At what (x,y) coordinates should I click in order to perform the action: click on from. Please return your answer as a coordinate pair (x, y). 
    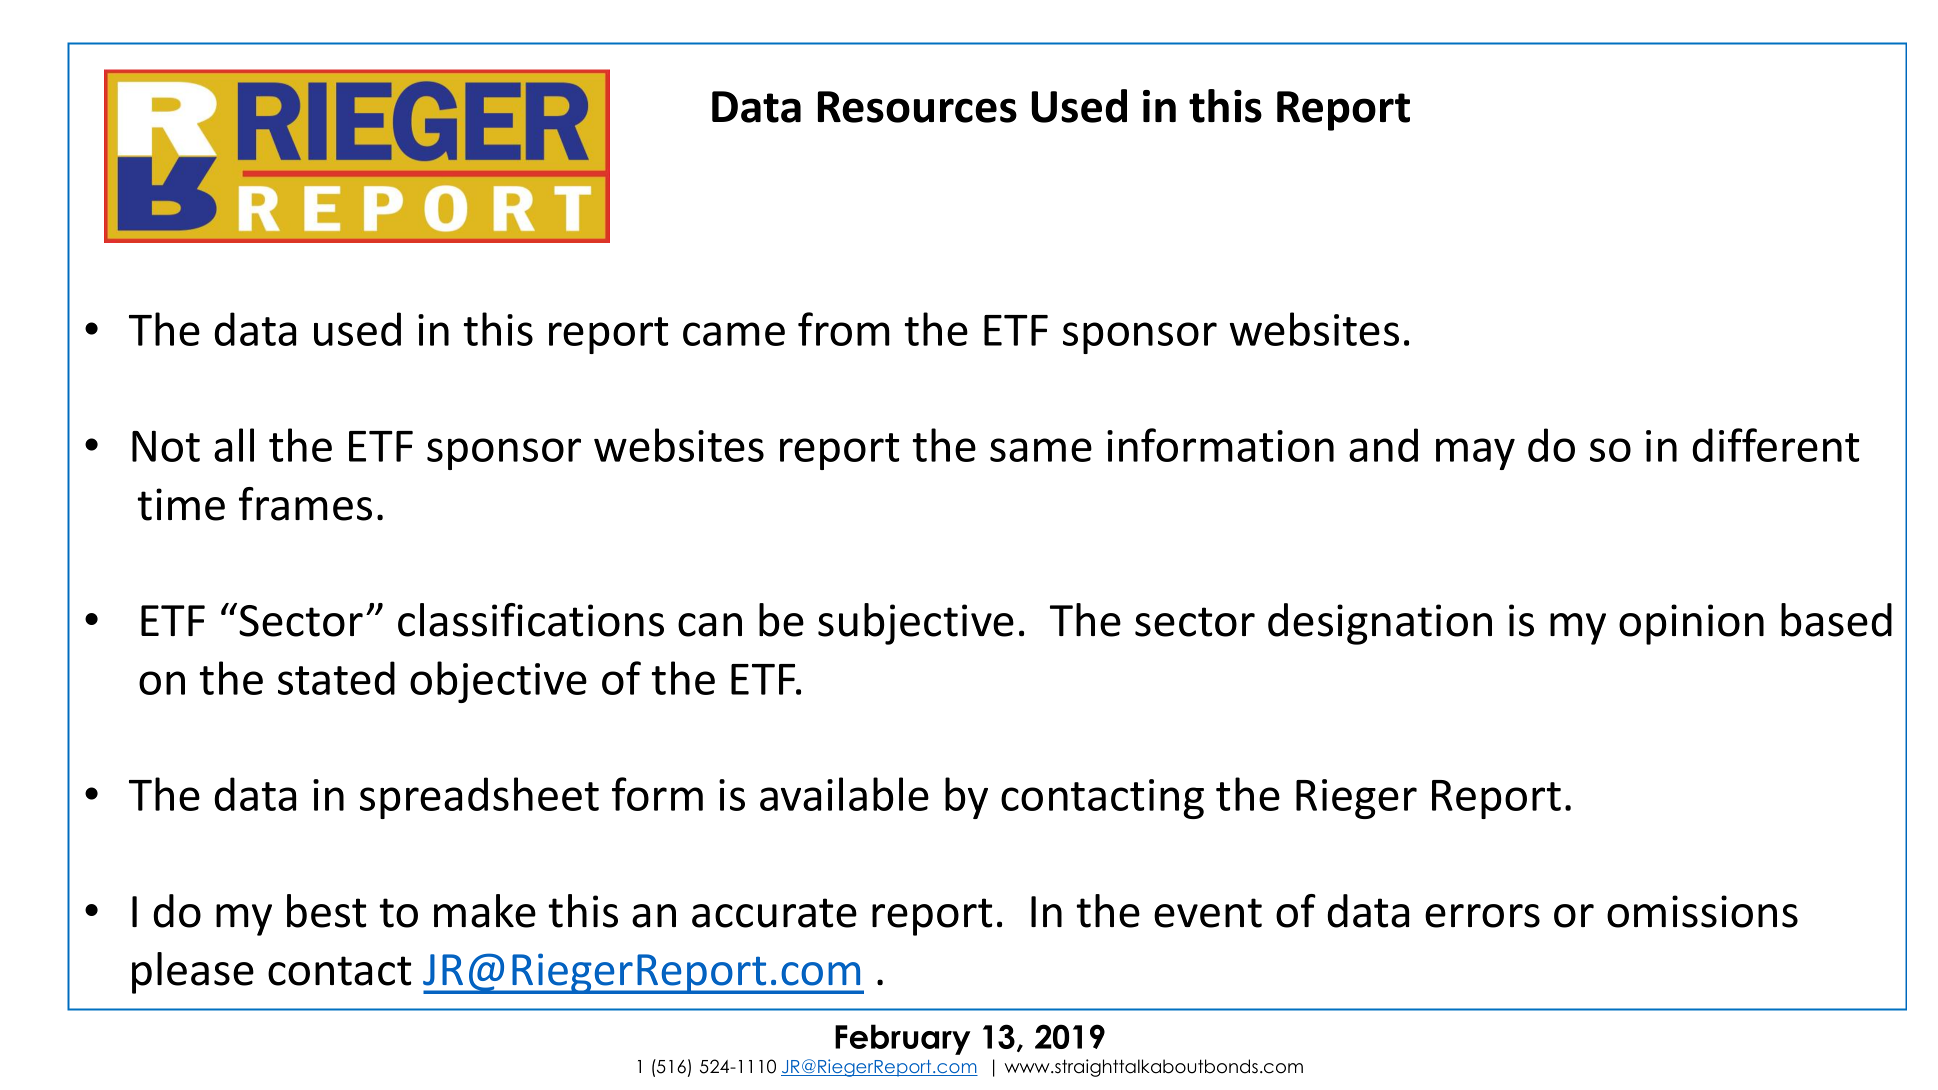
    Looking at the image, I should click on (844, 329).
